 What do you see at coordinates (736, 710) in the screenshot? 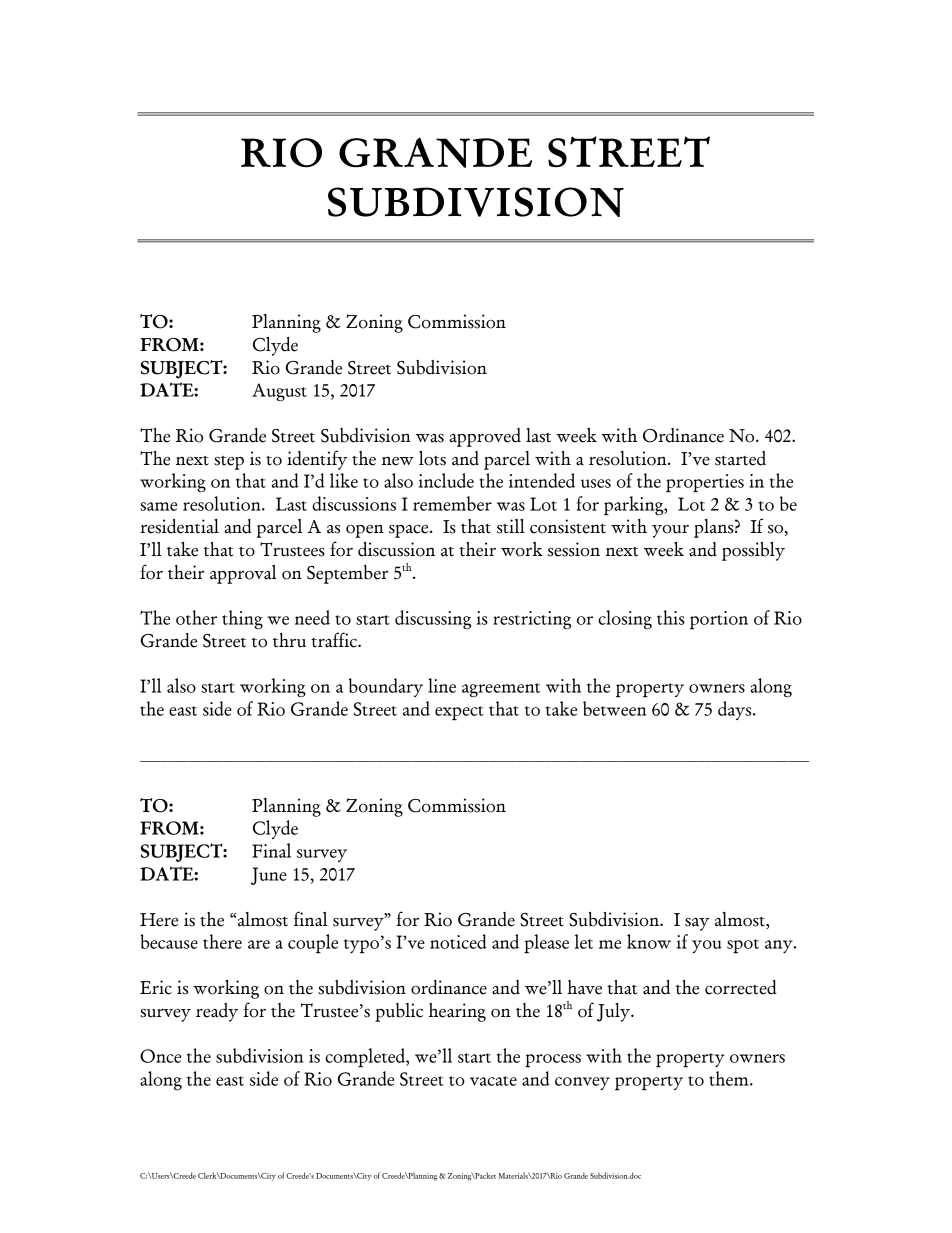
I see `days` at bounding box center [736, 710].
